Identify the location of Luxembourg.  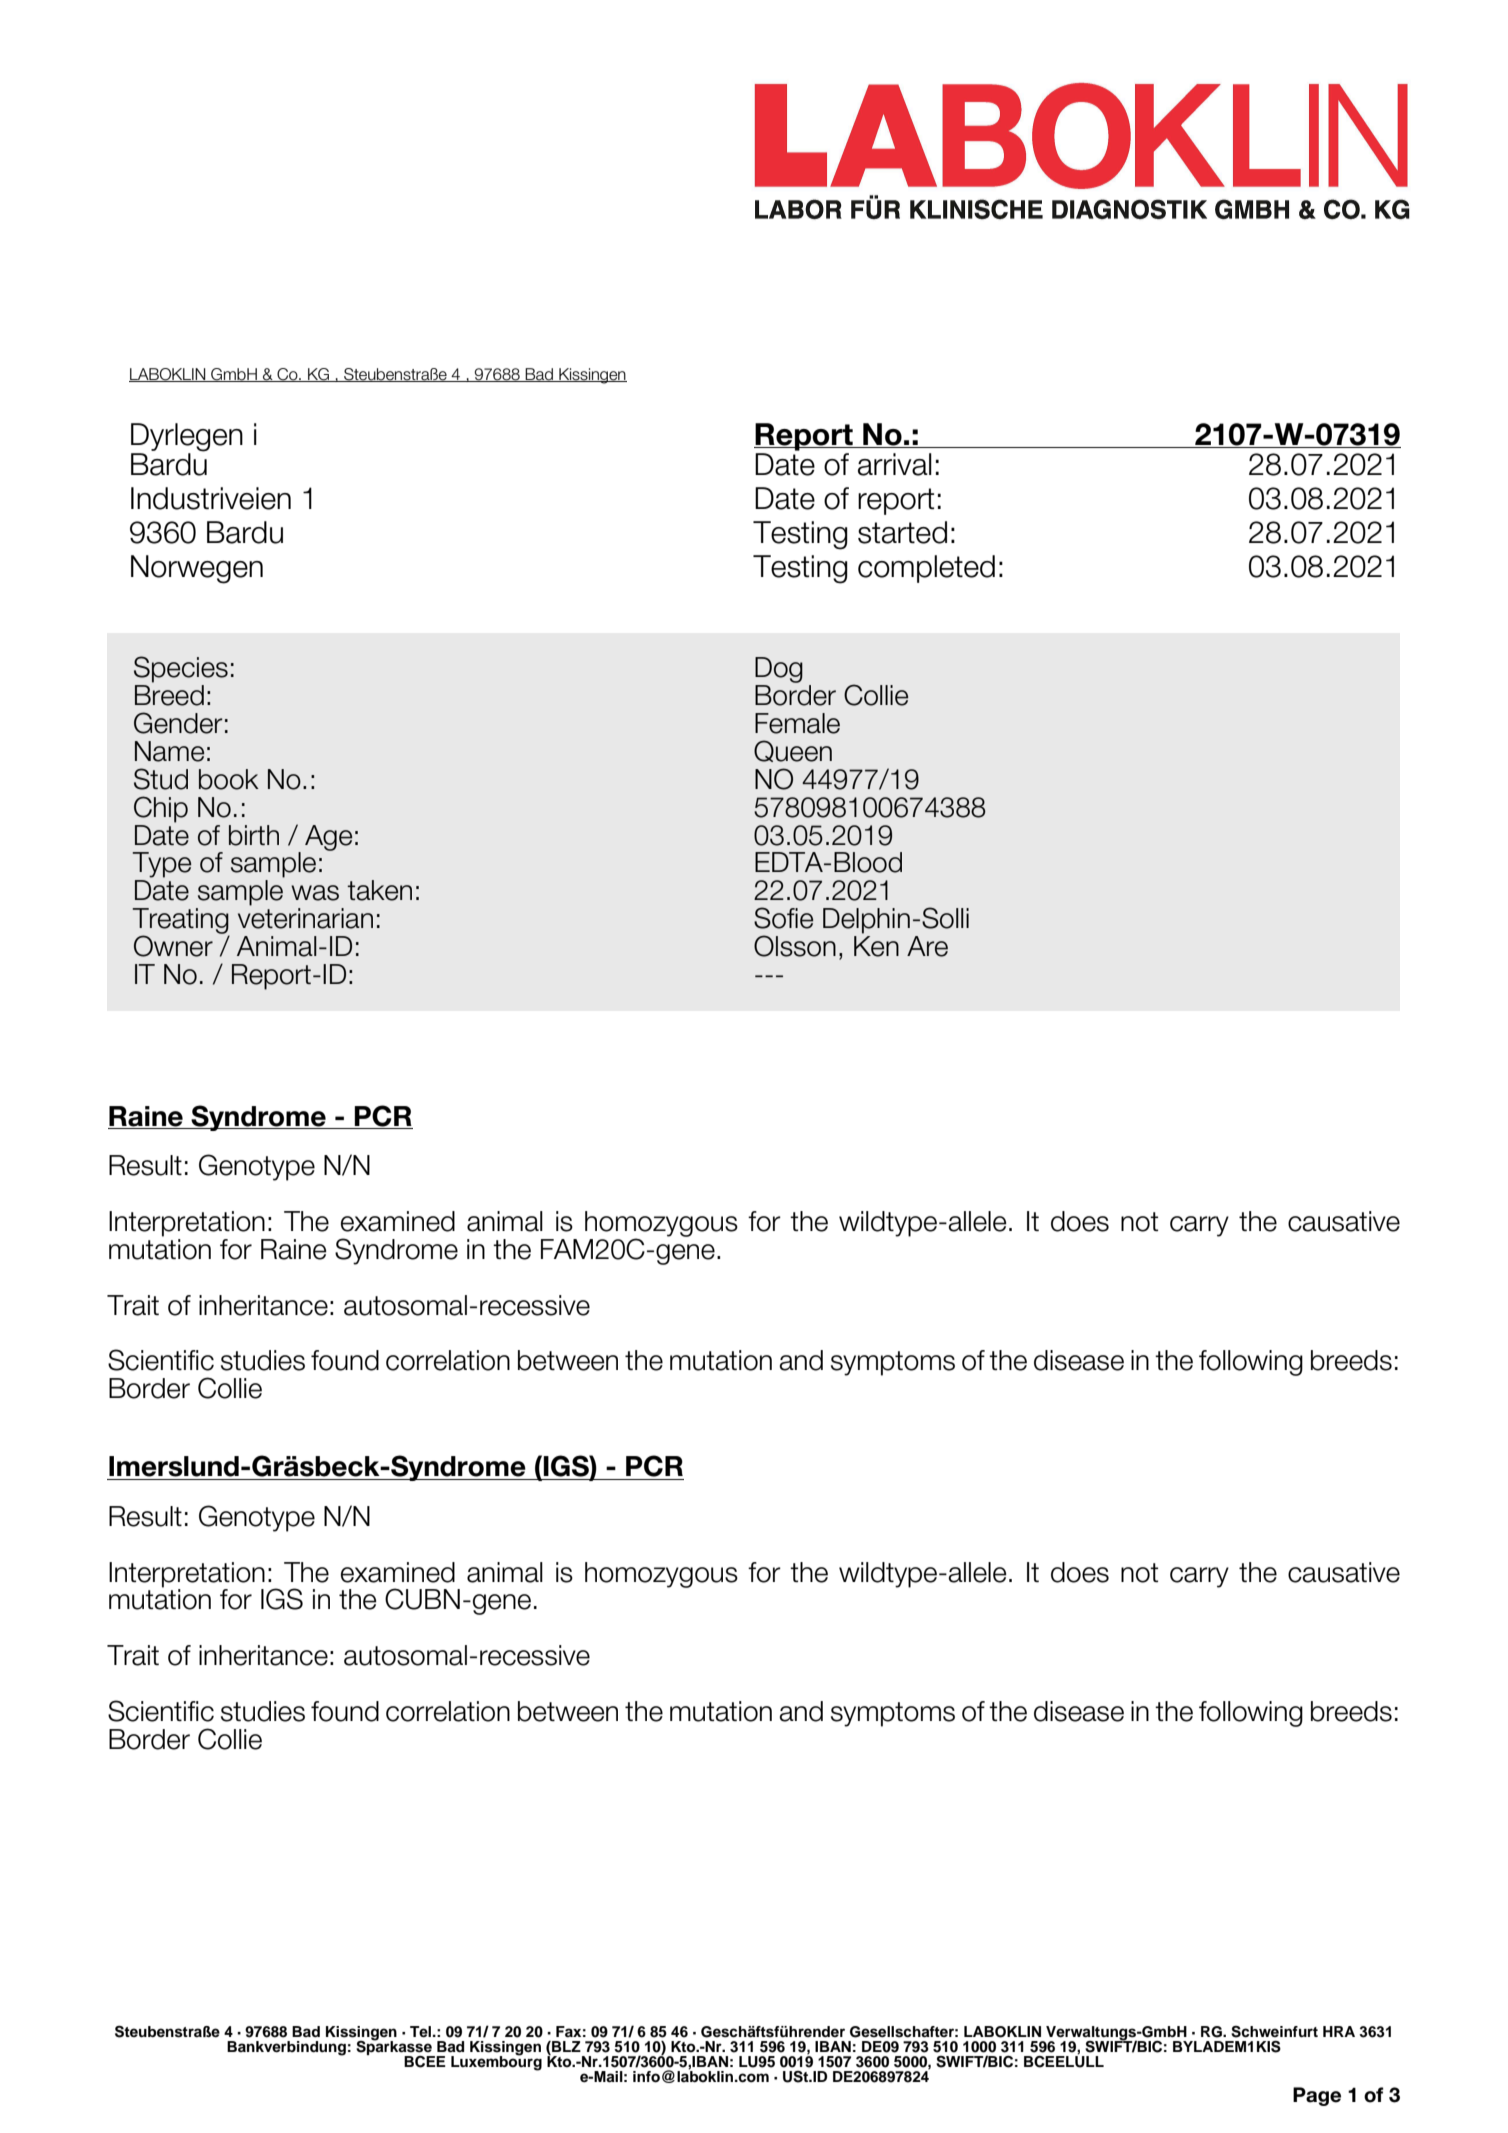
(496, 2062).
